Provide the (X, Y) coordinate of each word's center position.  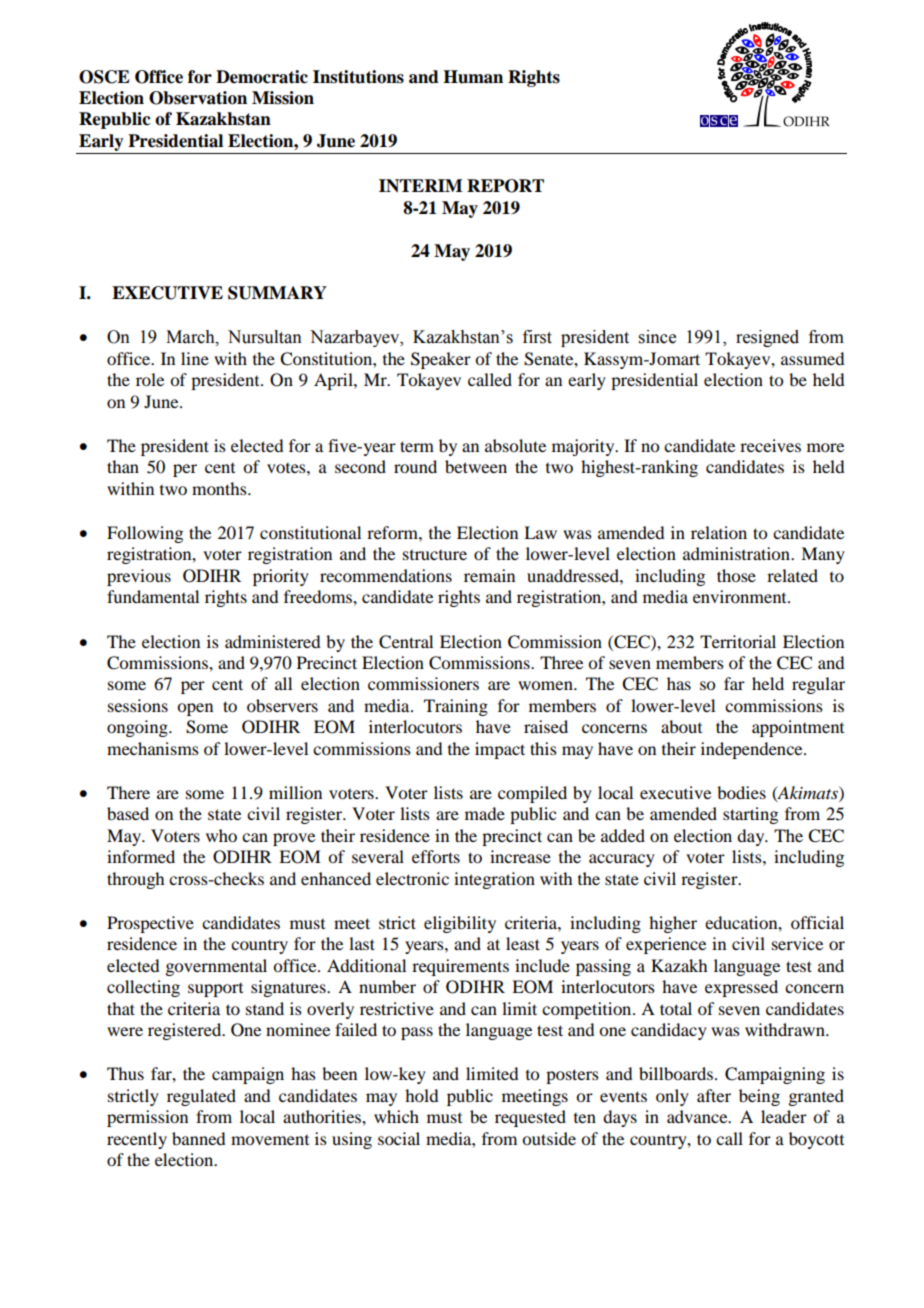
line (195, 358)
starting (750, 815)
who (221, 835)
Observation (198, 98)
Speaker (441, 360)
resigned (767, 338)
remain (489, 575)
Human (473, 77)
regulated (201, 1097)
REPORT (505, 186)
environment (741, 596)
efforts (436, 856)
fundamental (153, 596)
